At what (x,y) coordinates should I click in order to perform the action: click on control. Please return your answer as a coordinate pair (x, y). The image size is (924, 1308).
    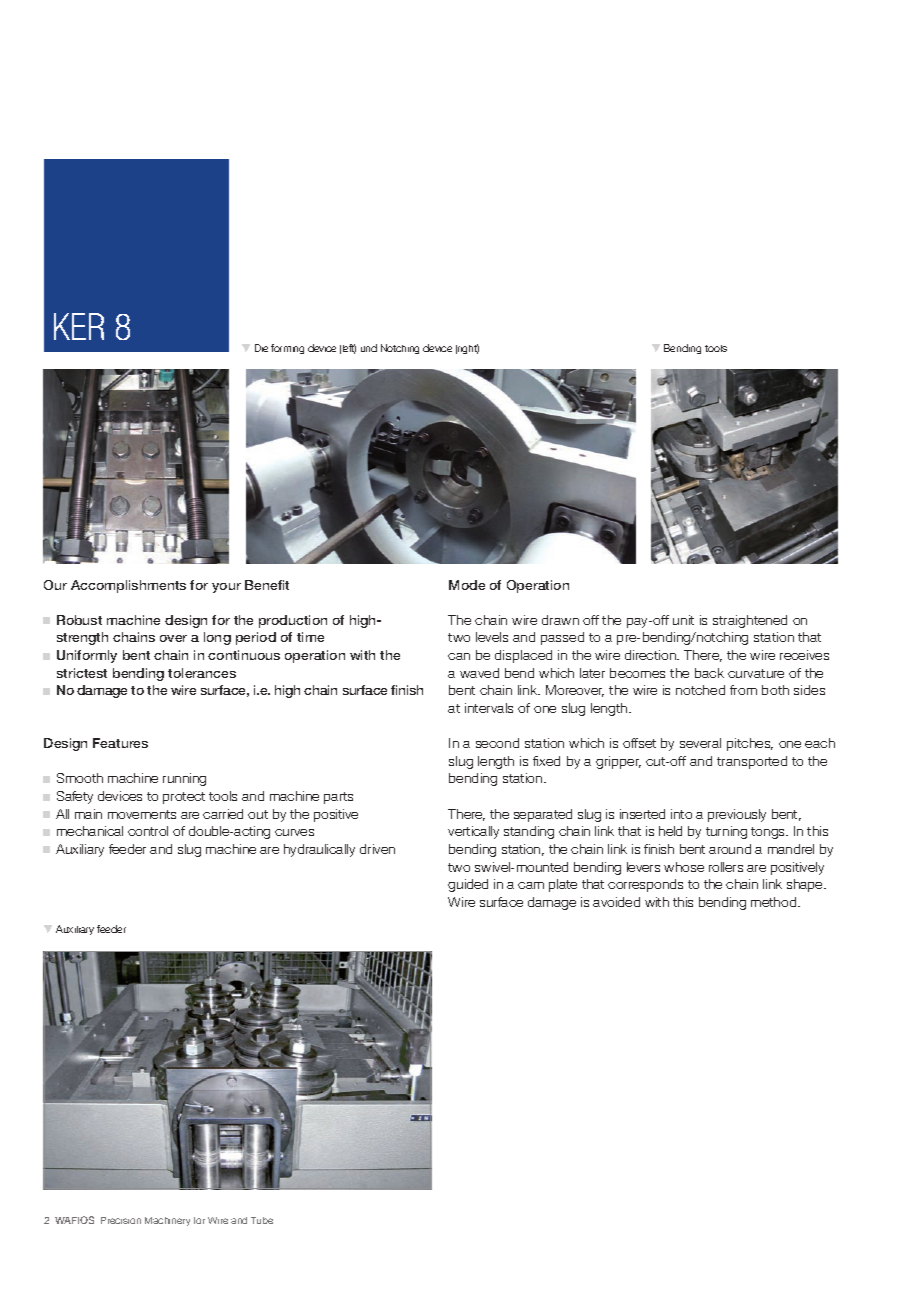
    Looking at the image, I should click on (148, 831).
